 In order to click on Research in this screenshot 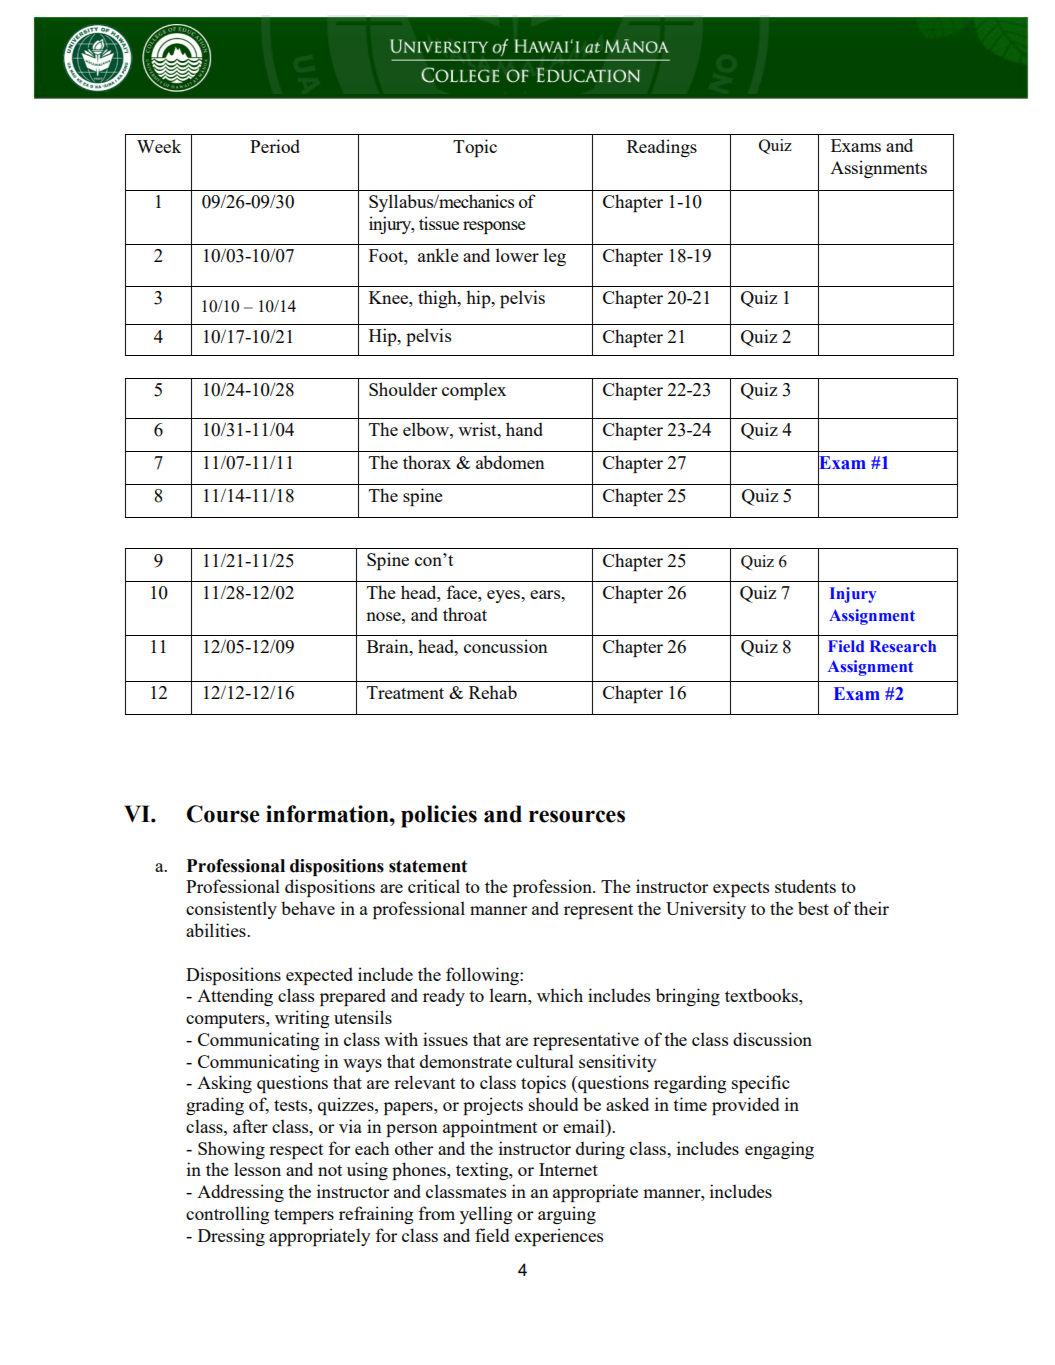, I will do `click(903, 646)`.
